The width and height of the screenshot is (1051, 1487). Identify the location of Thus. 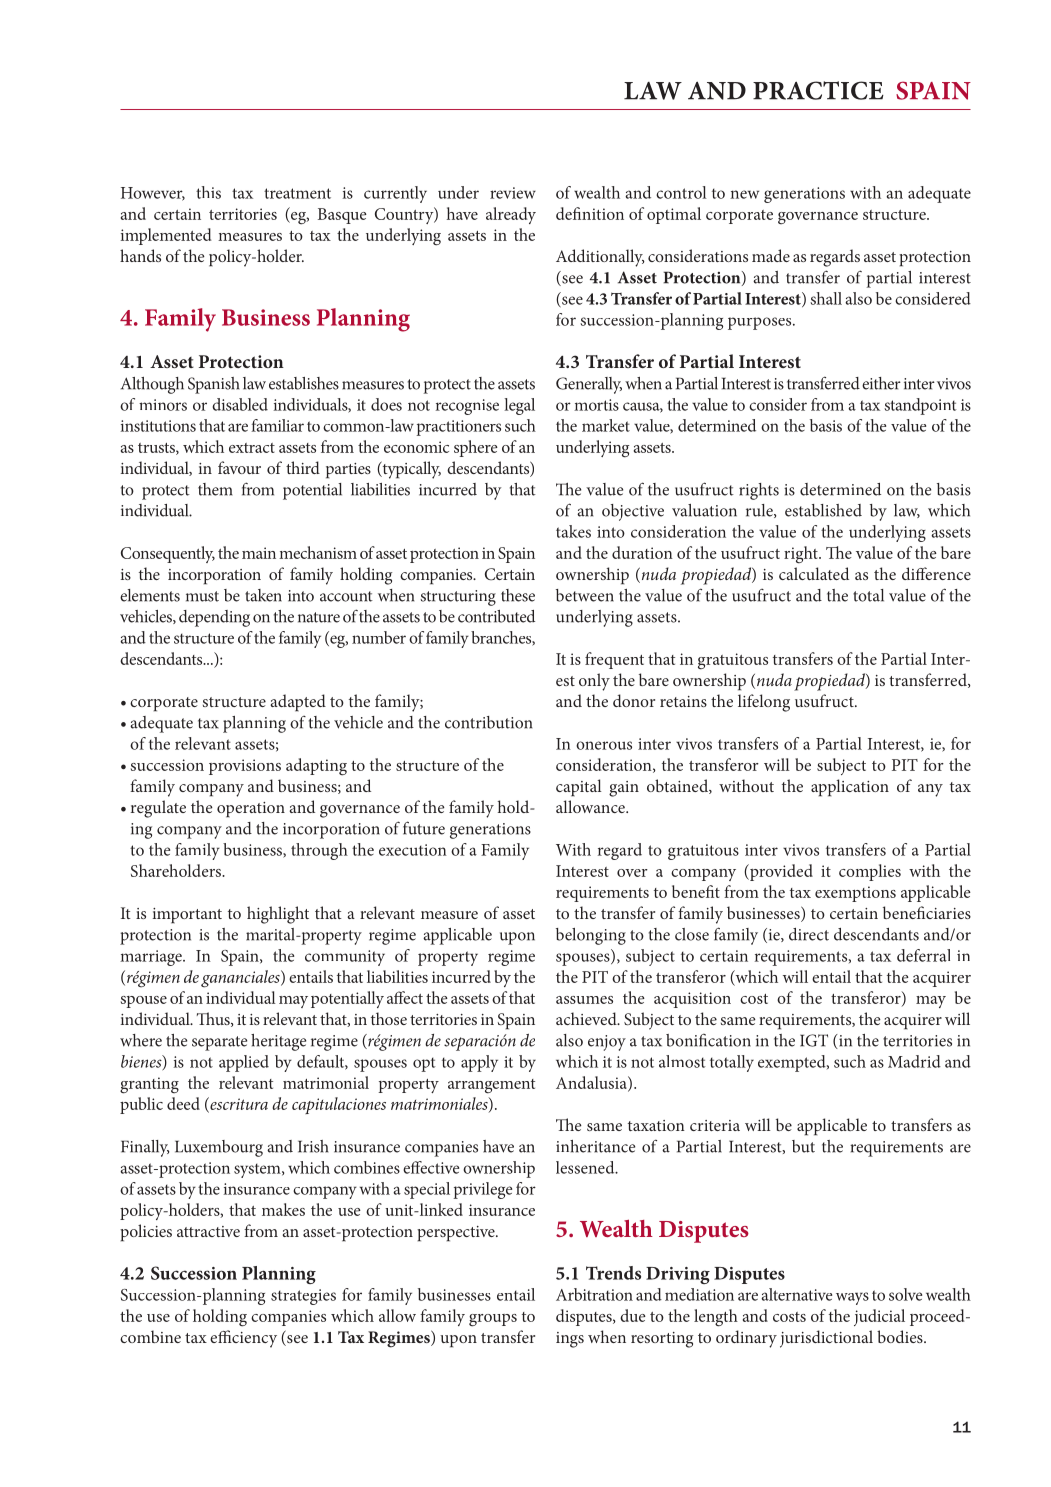
(214, 1019).
